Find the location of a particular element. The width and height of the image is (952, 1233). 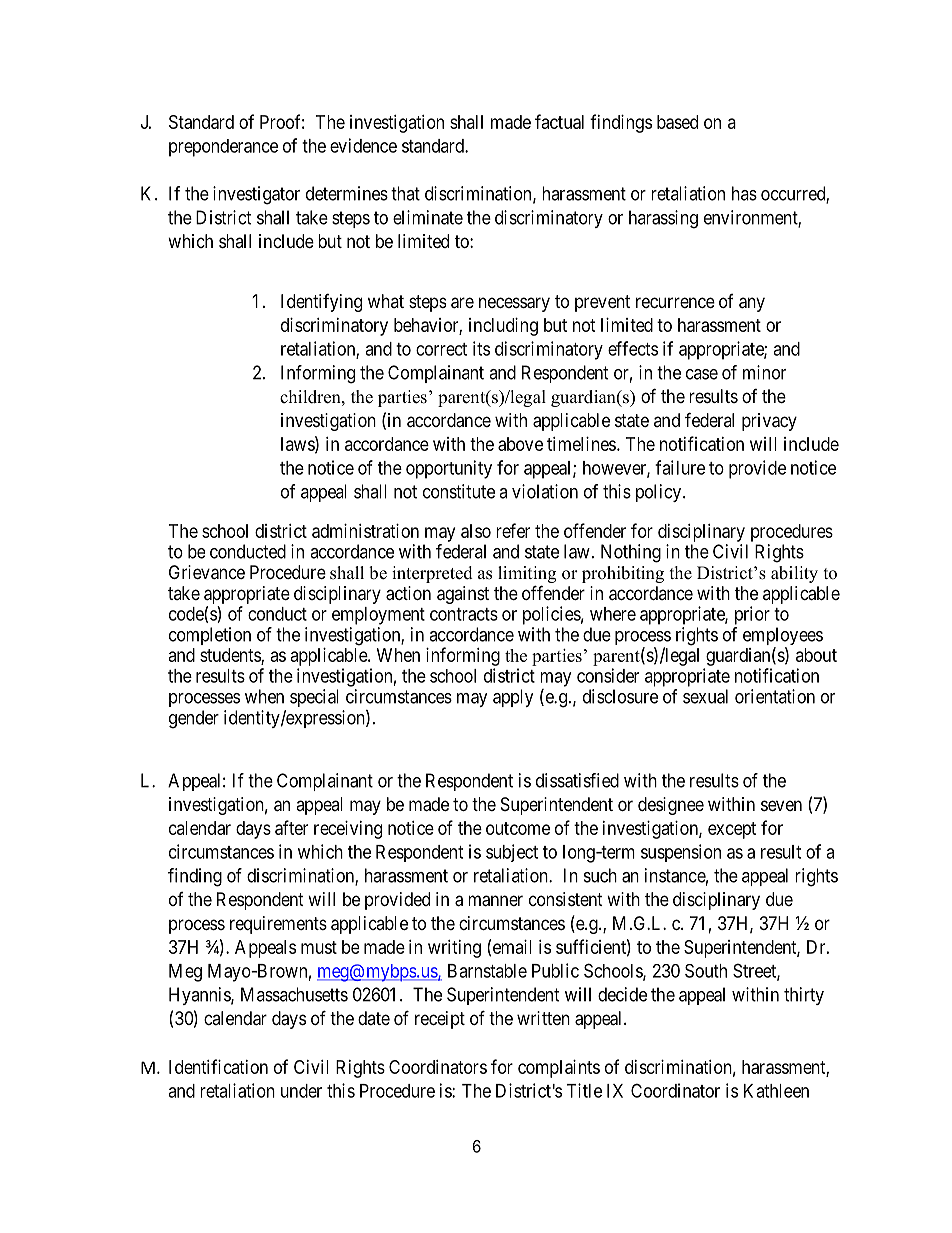

gender is located at coordinates (194, 719).
